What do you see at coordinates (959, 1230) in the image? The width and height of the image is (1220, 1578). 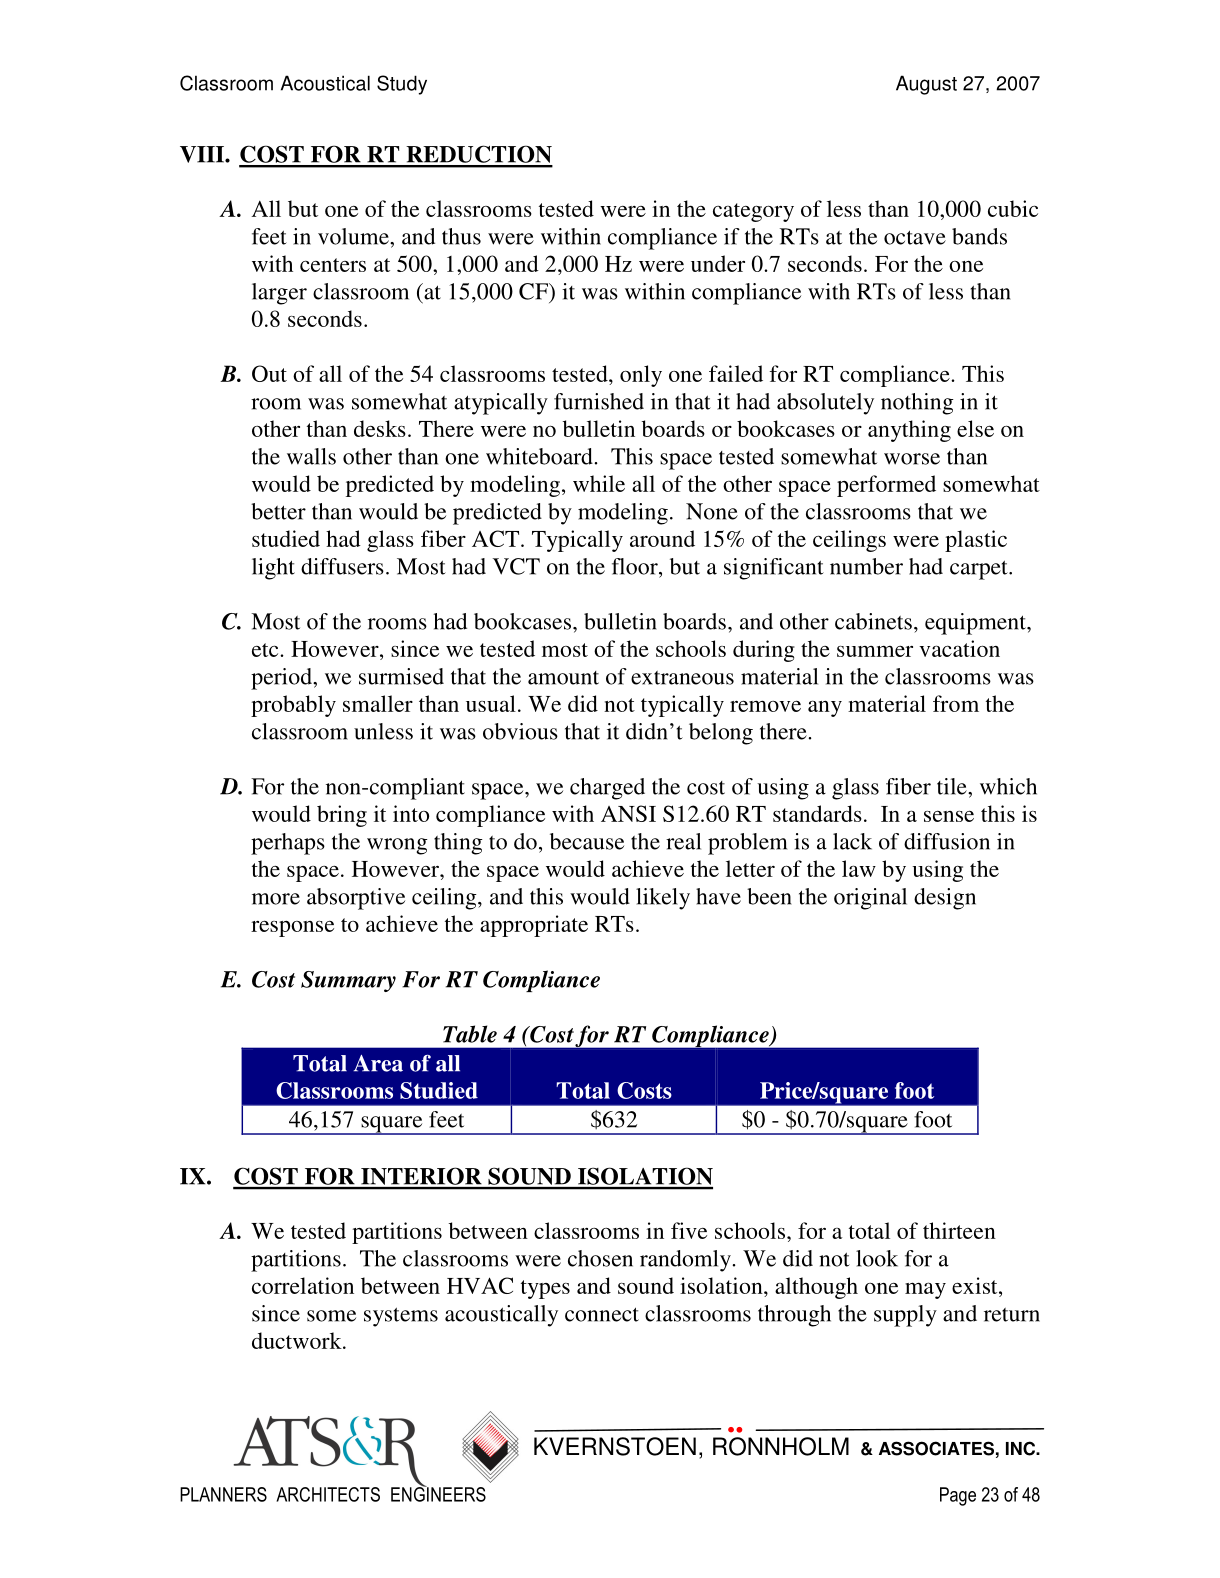 I see `thirteen` at bounding box center [959, 1230].
